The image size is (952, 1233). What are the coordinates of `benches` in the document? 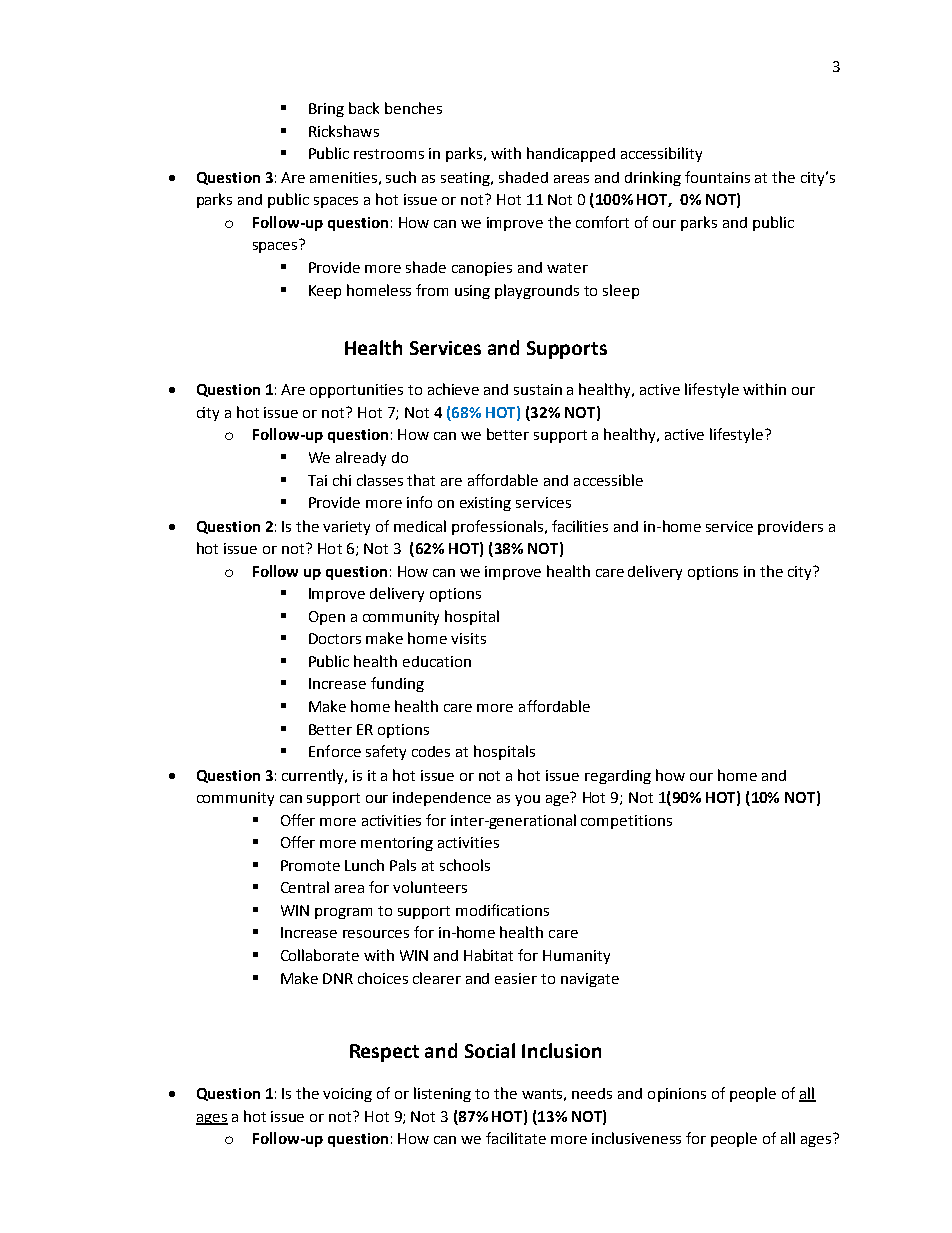 It's located at (413, 108).
